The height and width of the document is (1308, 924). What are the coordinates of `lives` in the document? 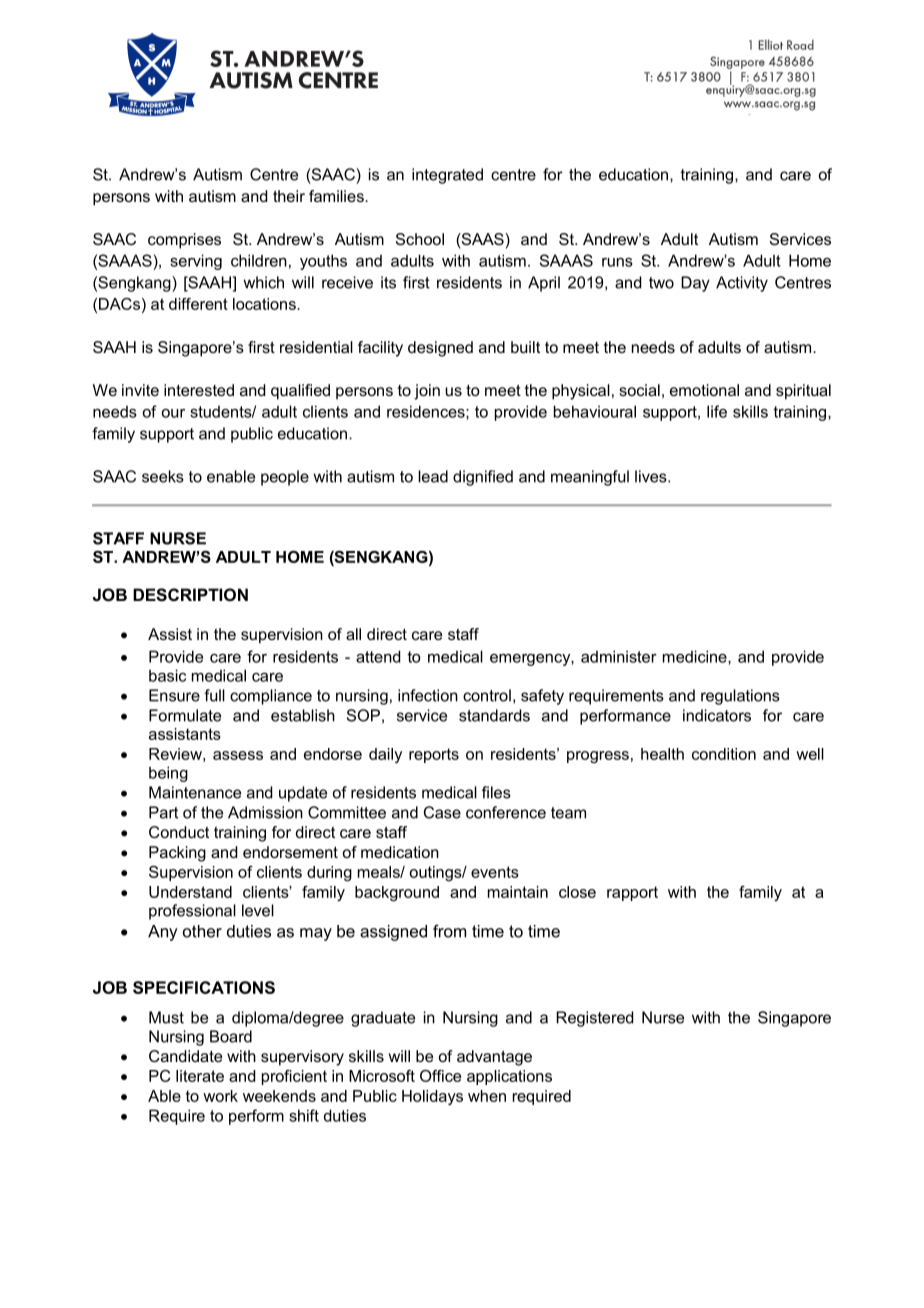 It's located at (652, 476).
